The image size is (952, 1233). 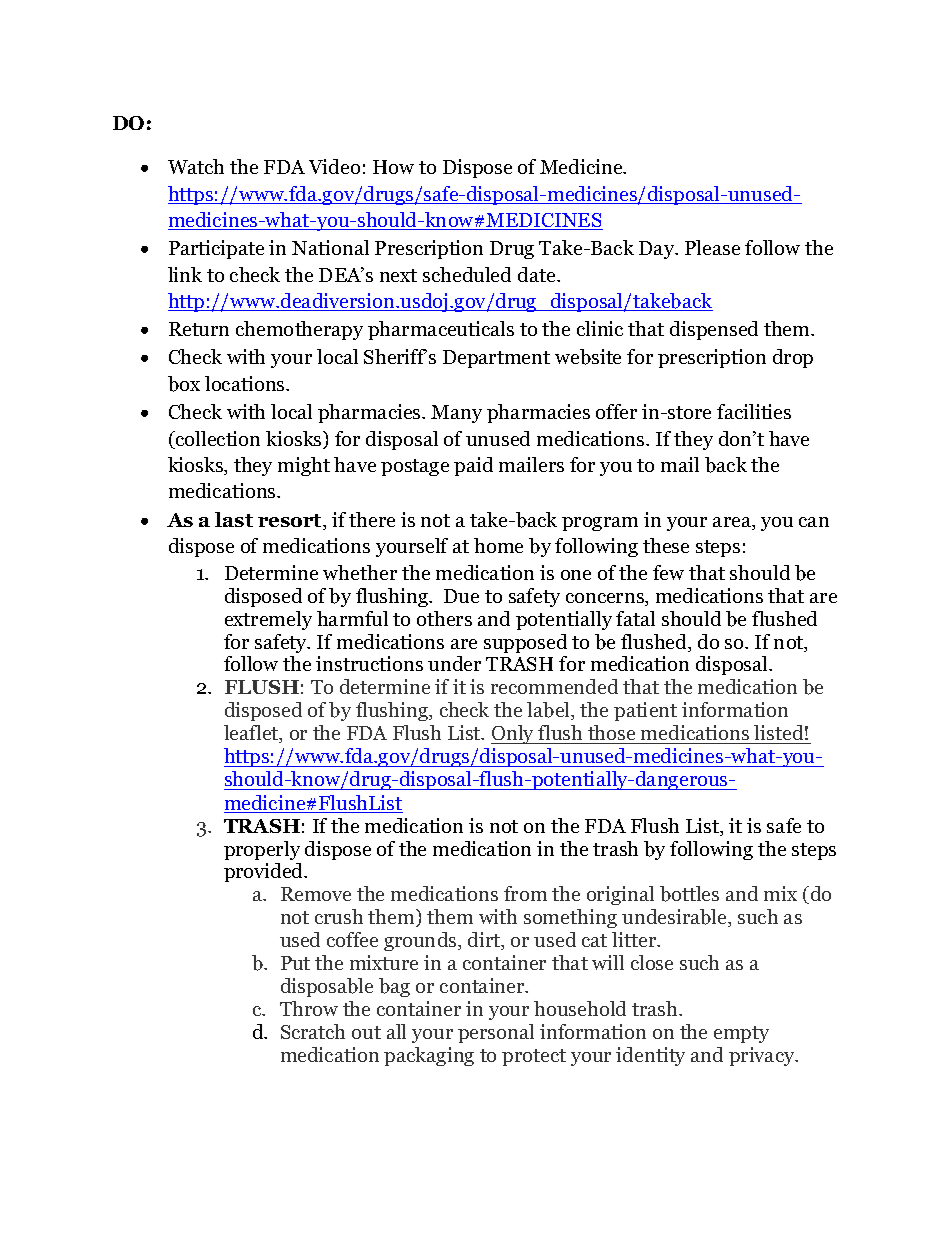 What do you see at coordinates (461, 596) in the screenshot?
I see `Due` at bounding box center [461, 596].
